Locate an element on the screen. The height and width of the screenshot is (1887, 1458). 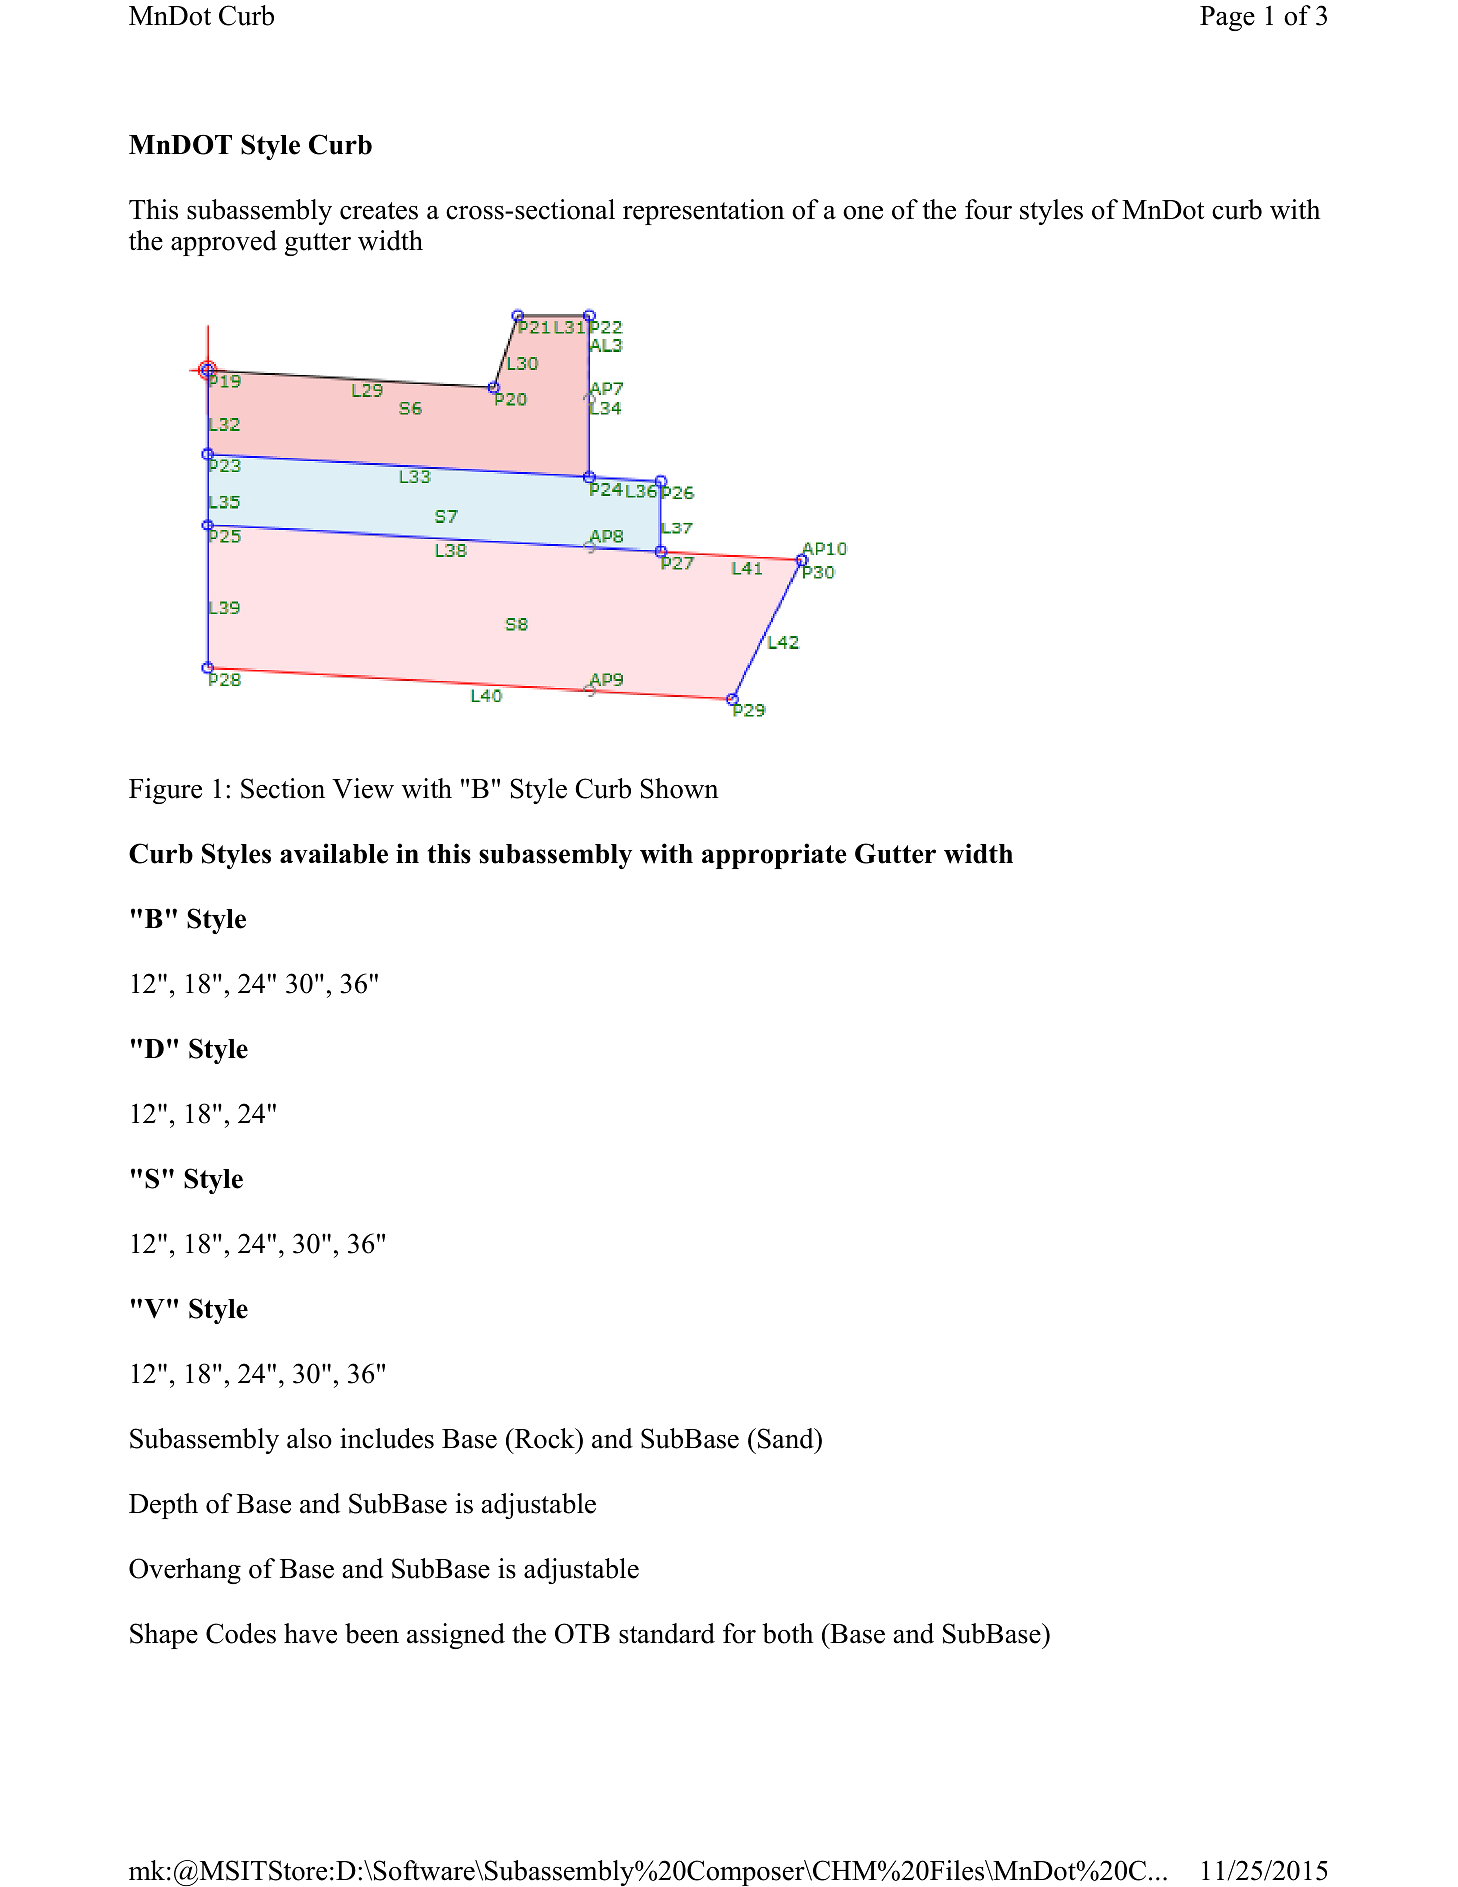
Sand is located at coordinates (787, 1438).
